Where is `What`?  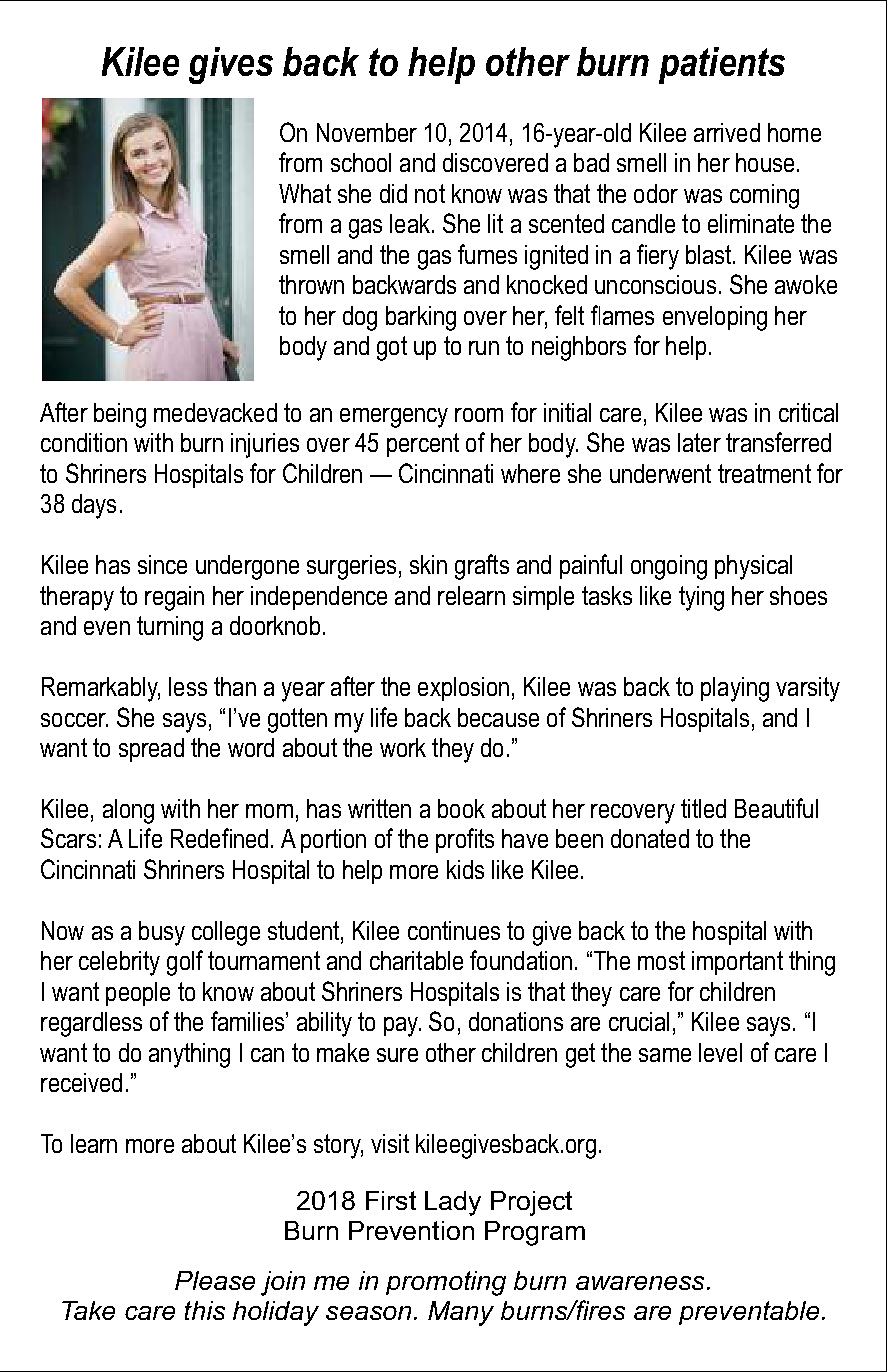 What is located at coordinates (305, 193).
